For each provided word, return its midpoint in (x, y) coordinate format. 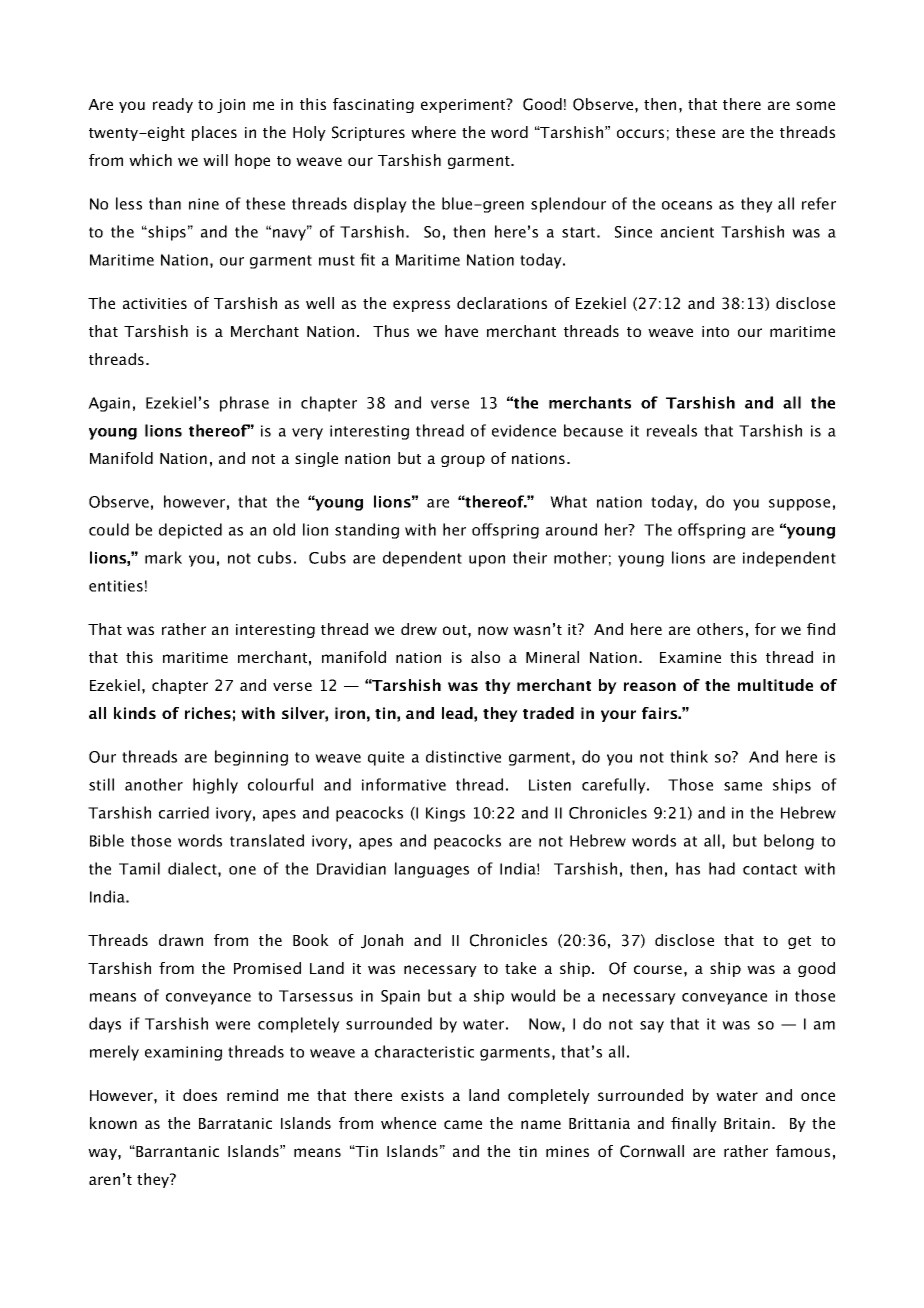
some (815, 105)
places (214, 133)
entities (116, 586)
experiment (464, 105)
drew (419, 629)
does (200, 1095)
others (720, 629)
